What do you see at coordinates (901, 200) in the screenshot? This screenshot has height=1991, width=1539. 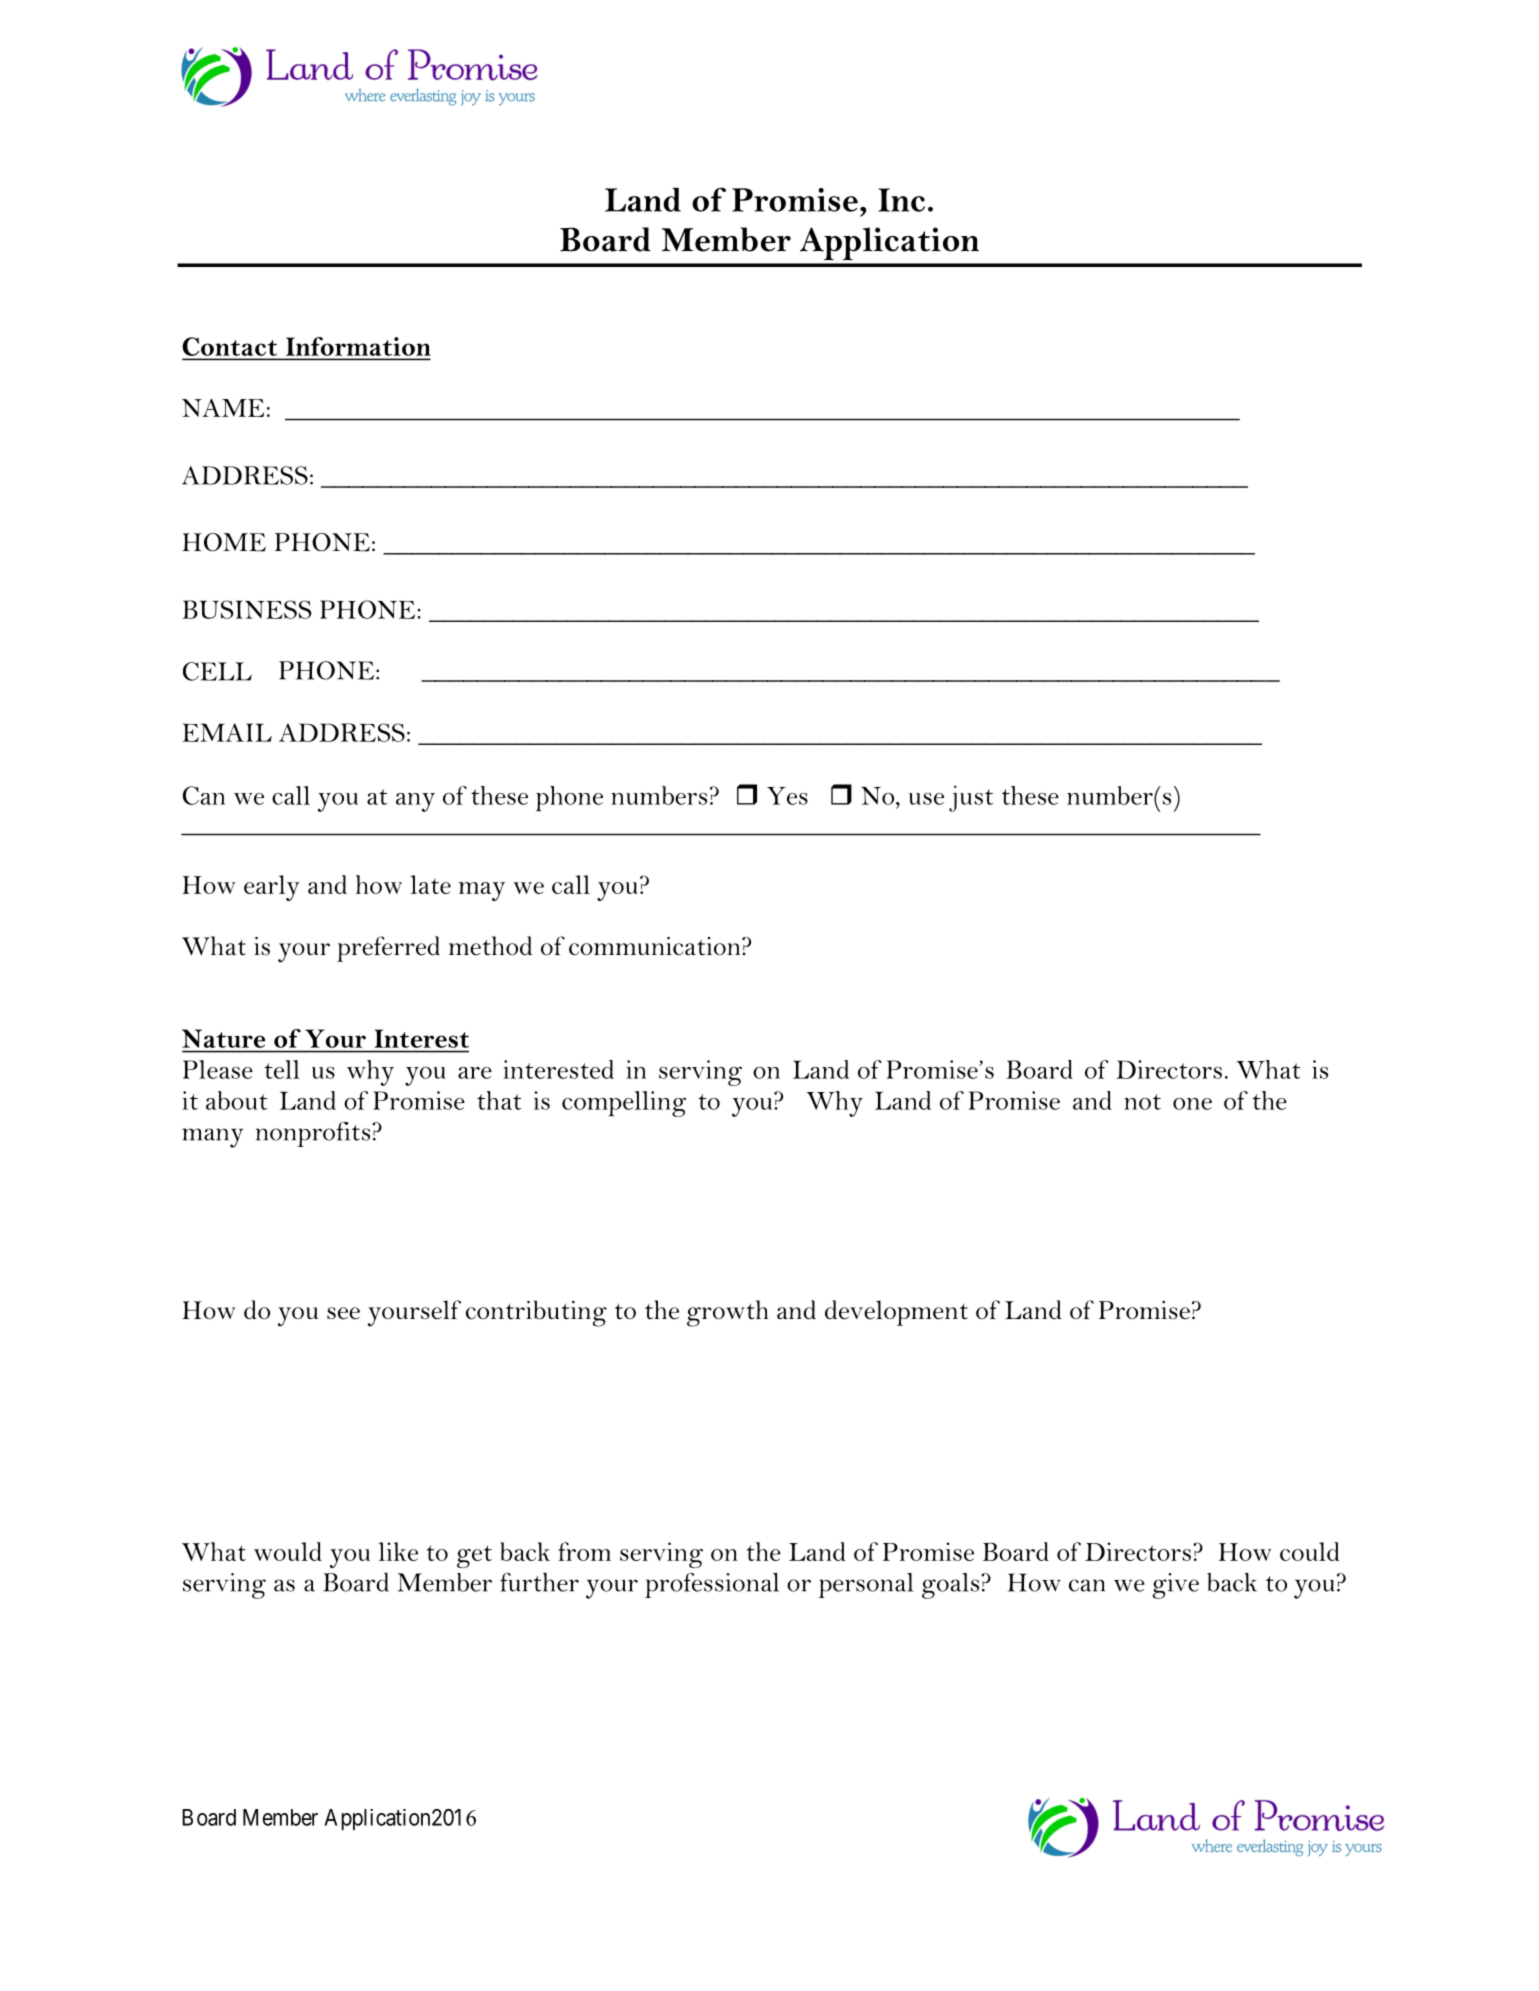 I see `Inc` at bounding box center [901, 200].
